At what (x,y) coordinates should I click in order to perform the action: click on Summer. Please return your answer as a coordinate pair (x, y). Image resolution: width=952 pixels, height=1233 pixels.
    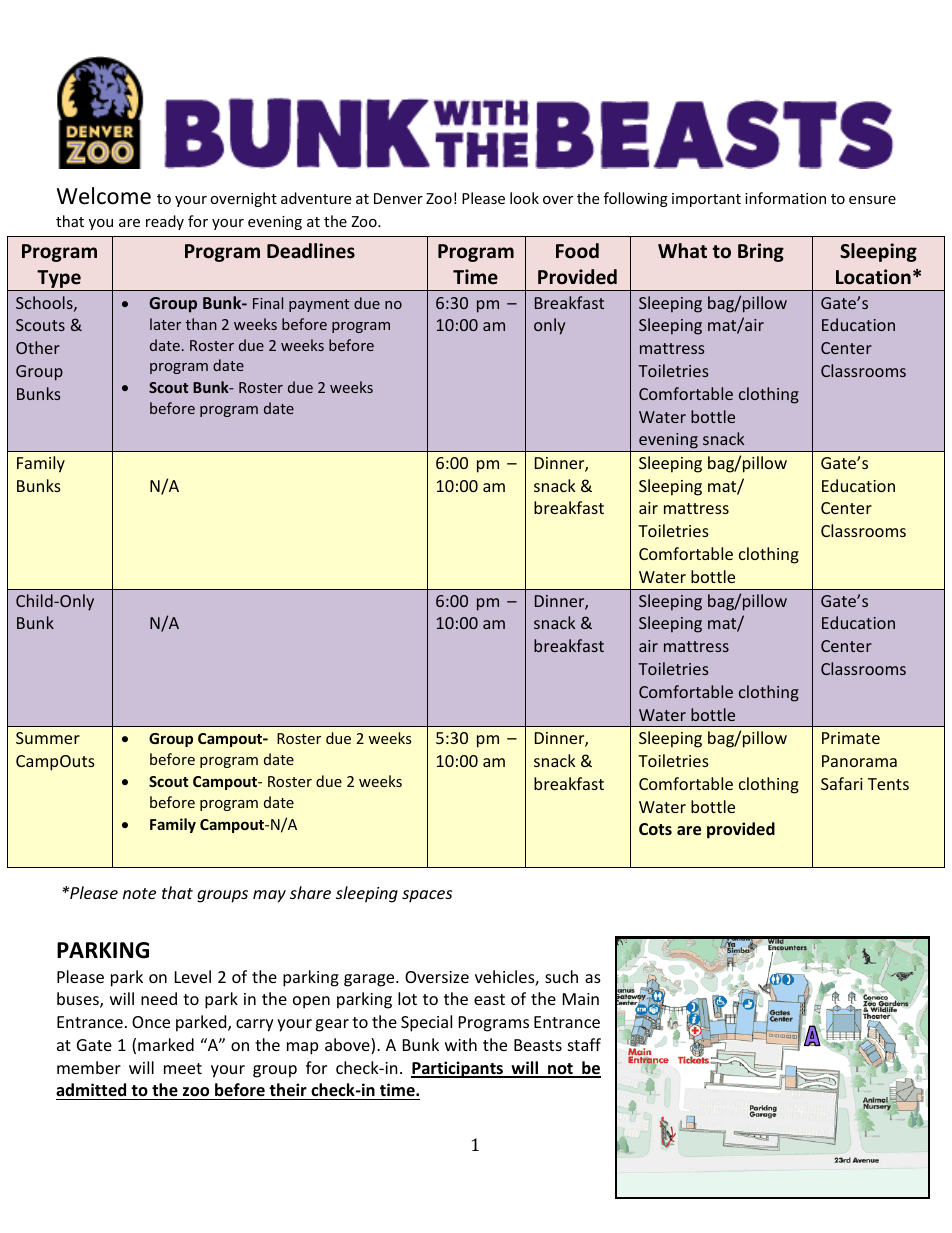
    Looking at the image, I should click on (48, 738).
